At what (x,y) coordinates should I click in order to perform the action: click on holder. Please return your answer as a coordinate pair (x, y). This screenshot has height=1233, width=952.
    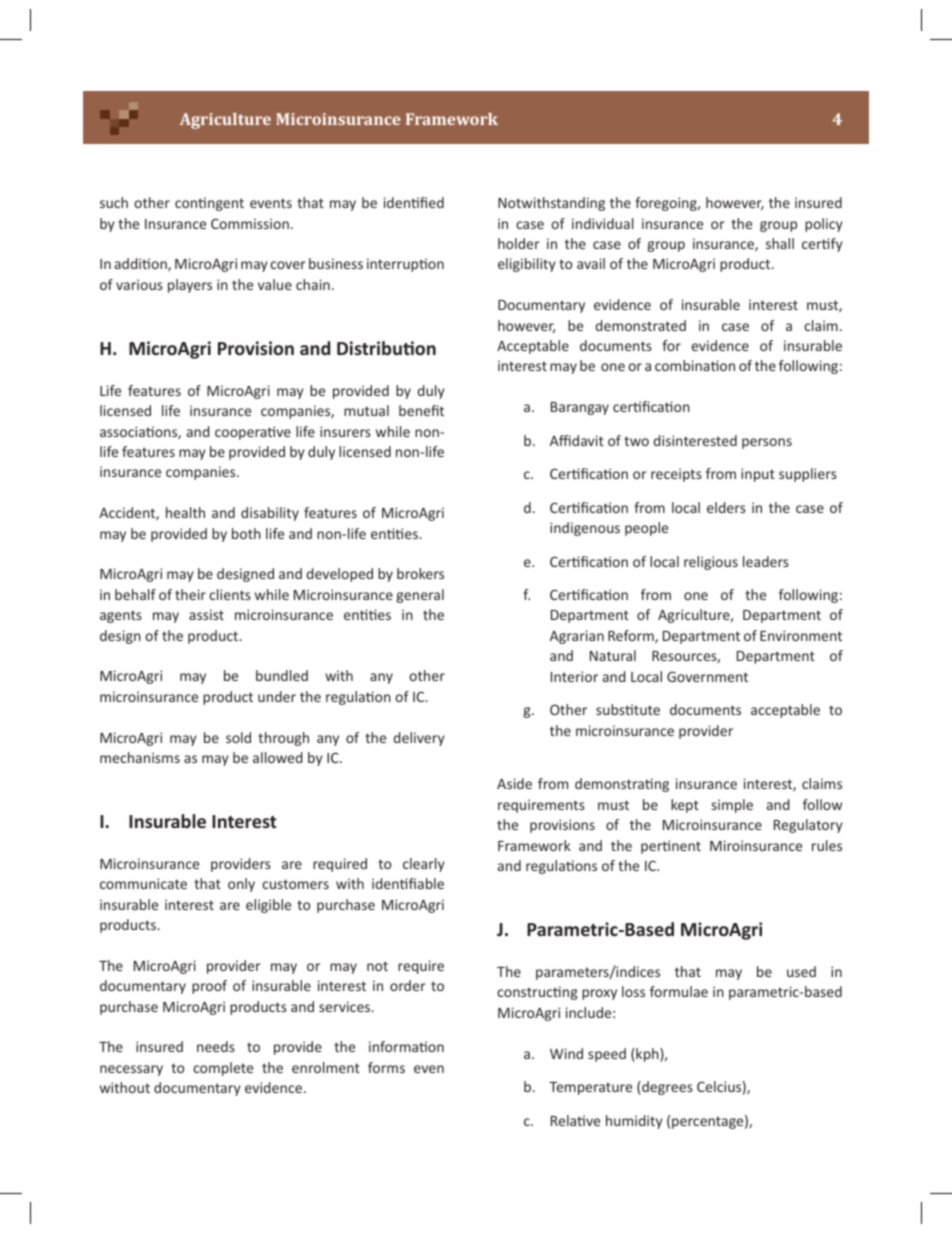
    Looking at the image, I should click on (519, 243).
